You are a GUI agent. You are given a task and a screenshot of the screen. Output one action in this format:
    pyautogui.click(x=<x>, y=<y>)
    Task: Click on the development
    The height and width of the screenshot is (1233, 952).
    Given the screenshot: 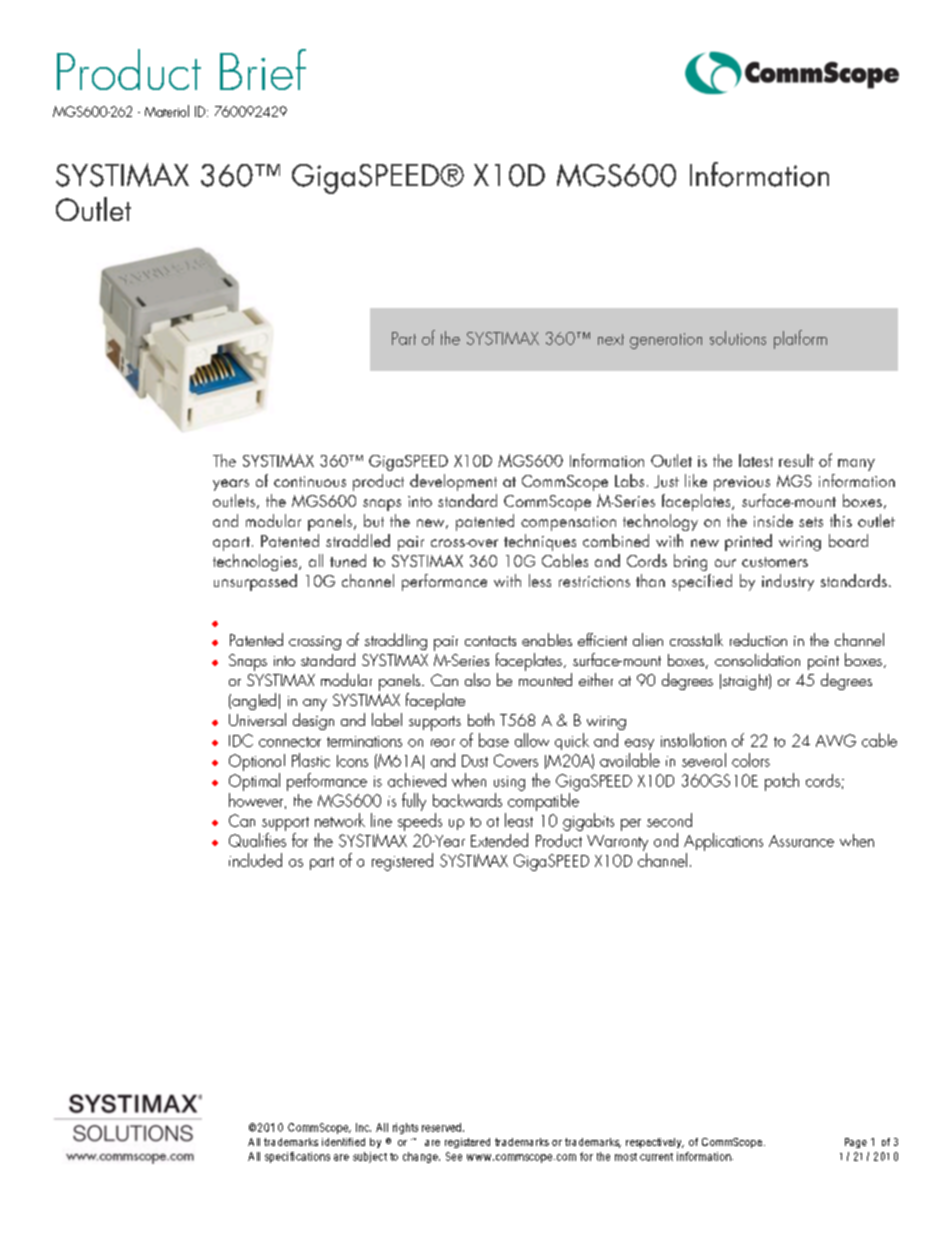 What is the action you would take?
    pyautogui.click(x=453, y=482)
